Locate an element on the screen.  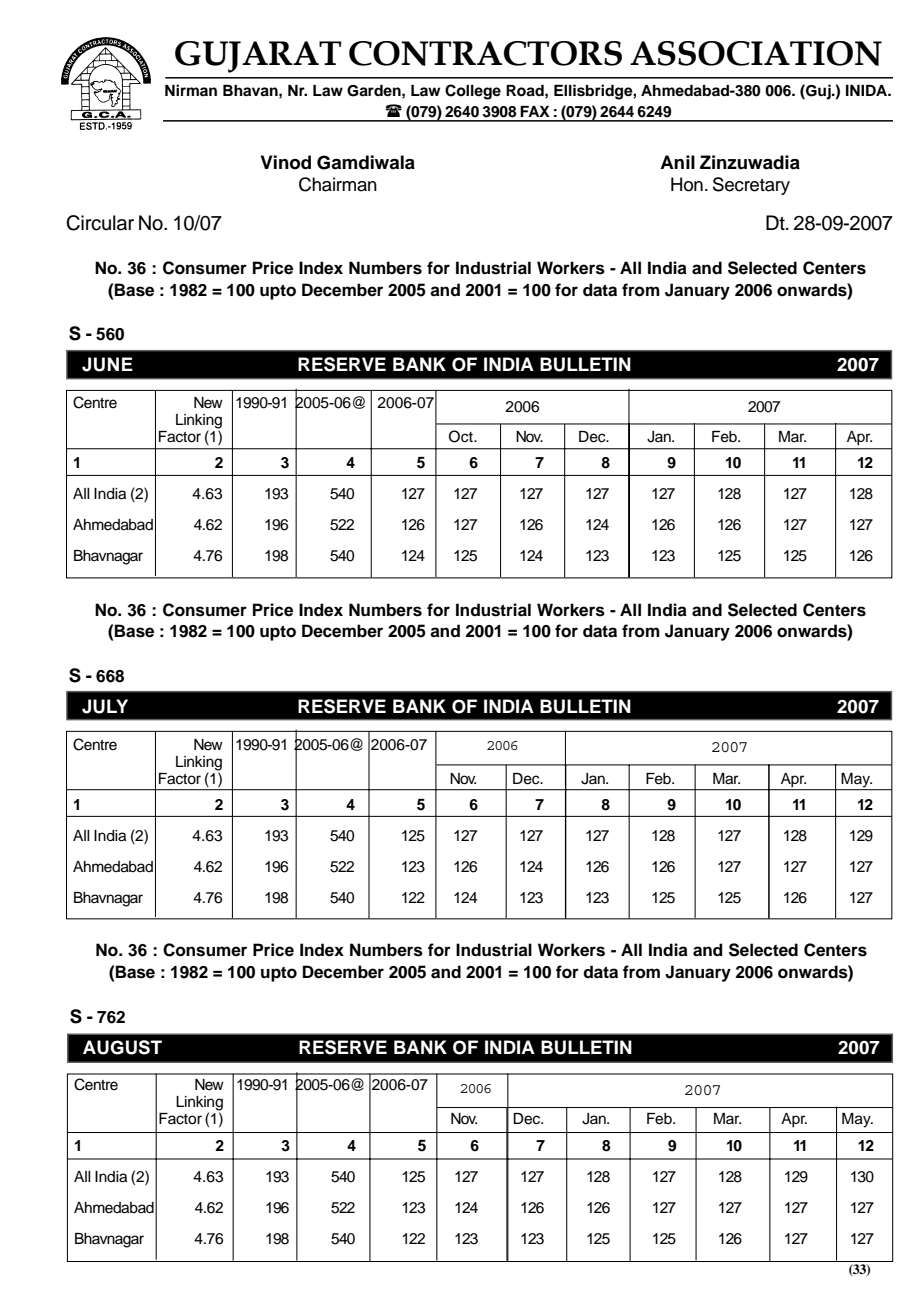
Hon is located at coordinates (687, 184).
